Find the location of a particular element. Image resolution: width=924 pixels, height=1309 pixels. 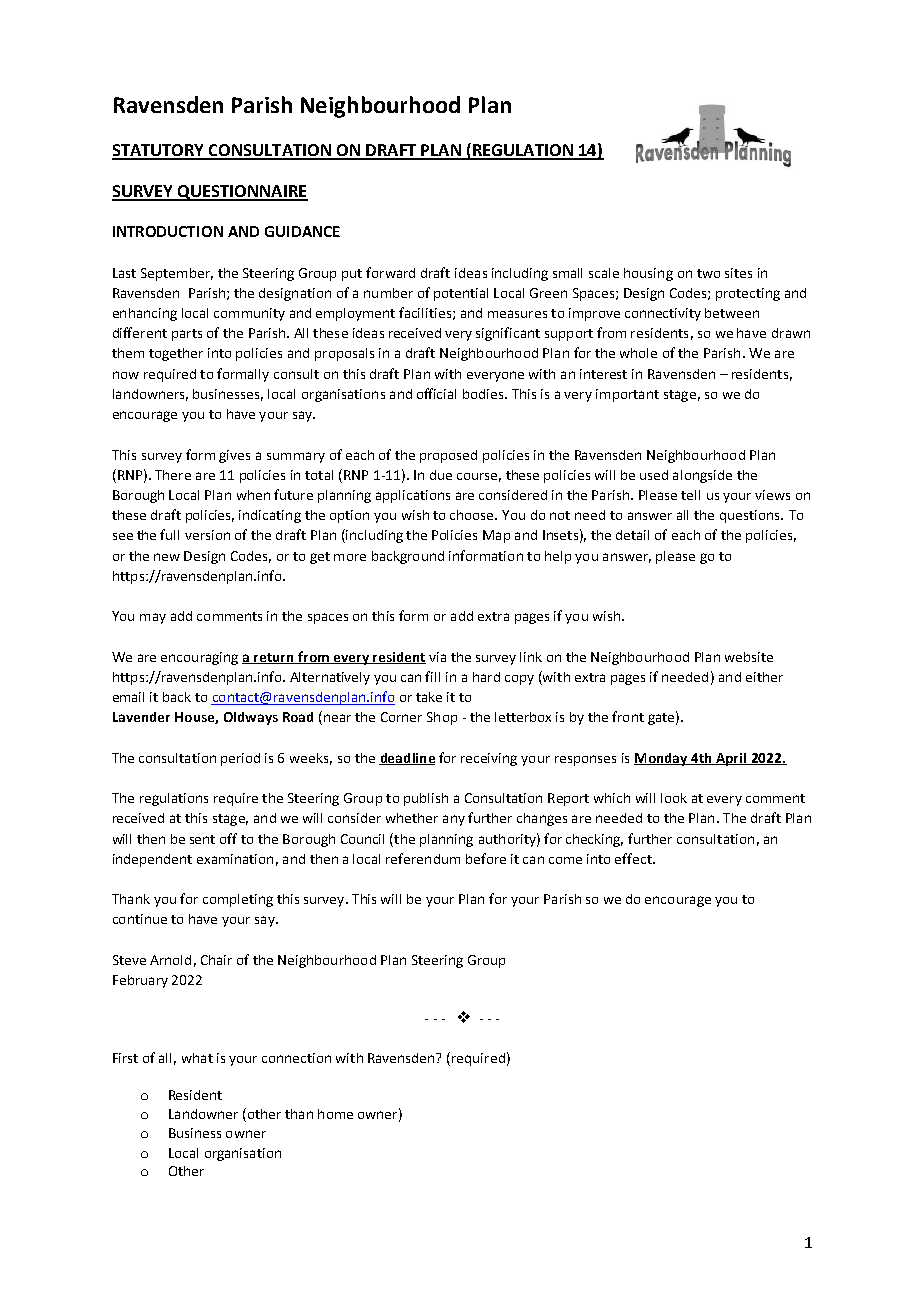

gives is located at coordinates (234, 456).
